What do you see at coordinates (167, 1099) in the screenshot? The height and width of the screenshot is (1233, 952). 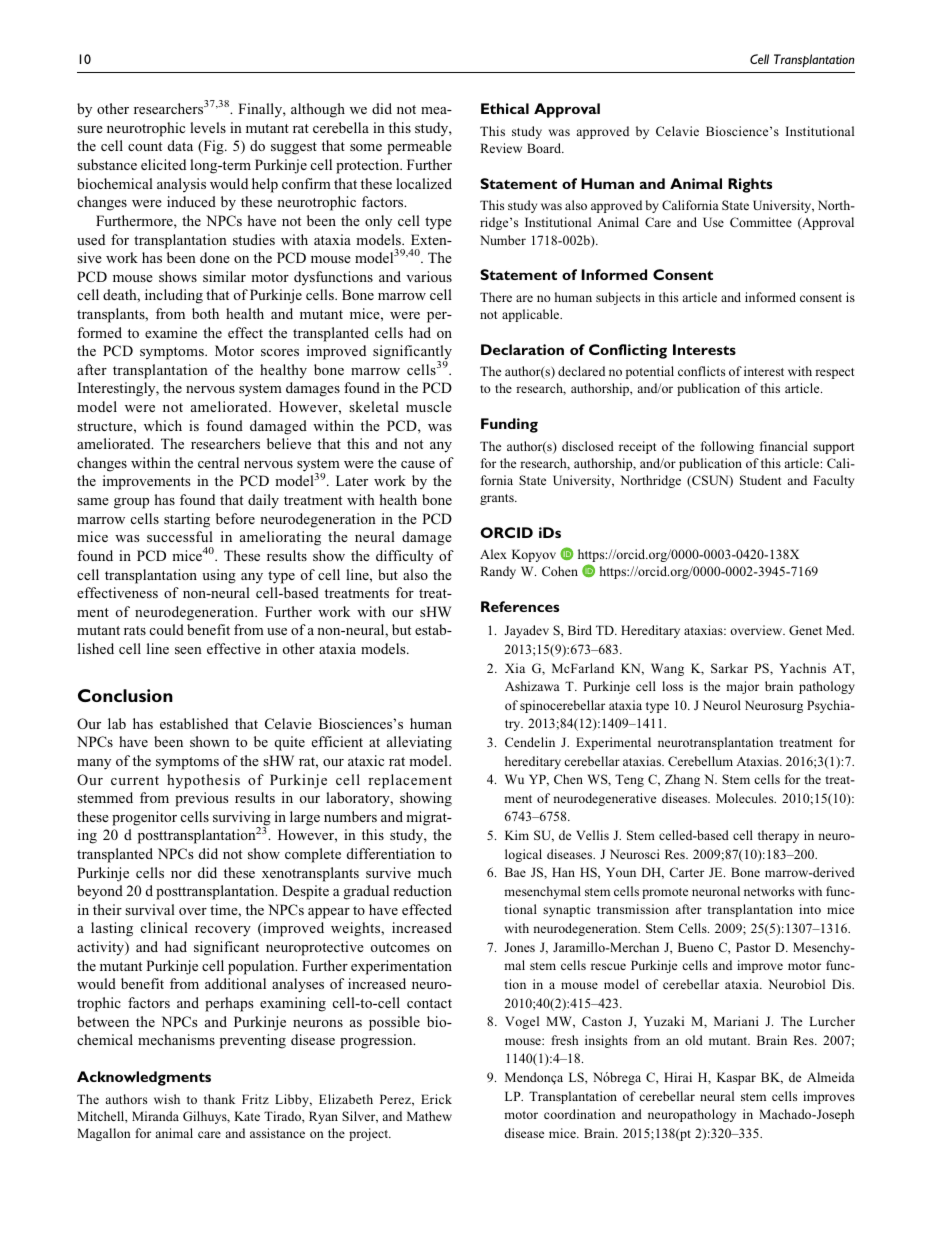 I see `wish` at bounding box center [167, 1099].
